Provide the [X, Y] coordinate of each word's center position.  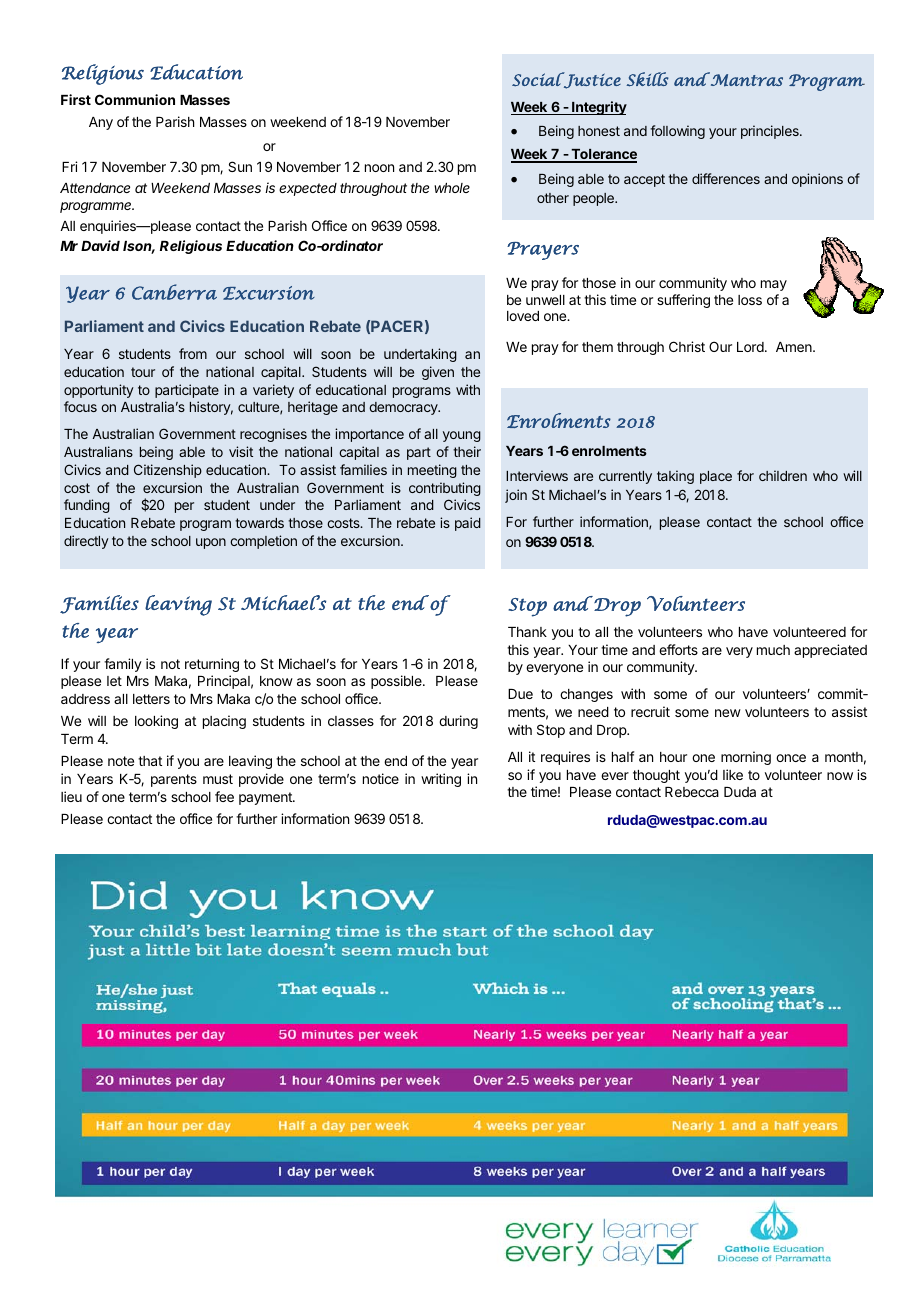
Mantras [745, 79]
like [733, 774]
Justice [591, 80]
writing [441, 780]
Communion [135, 99]
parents [174, 780]
